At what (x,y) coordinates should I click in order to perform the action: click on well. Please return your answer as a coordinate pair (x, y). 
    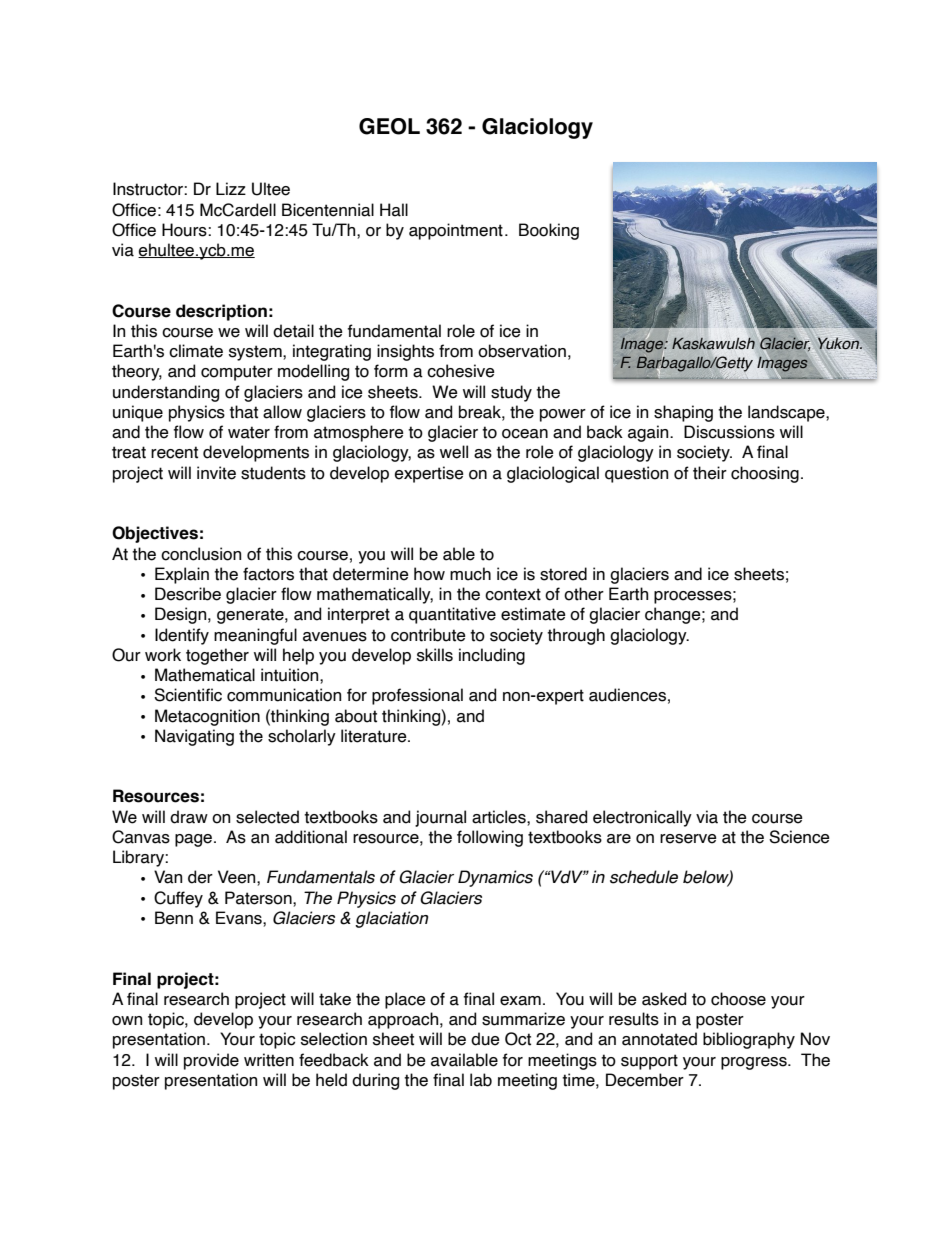
    Looking at the image, I should click on (454, 452).
